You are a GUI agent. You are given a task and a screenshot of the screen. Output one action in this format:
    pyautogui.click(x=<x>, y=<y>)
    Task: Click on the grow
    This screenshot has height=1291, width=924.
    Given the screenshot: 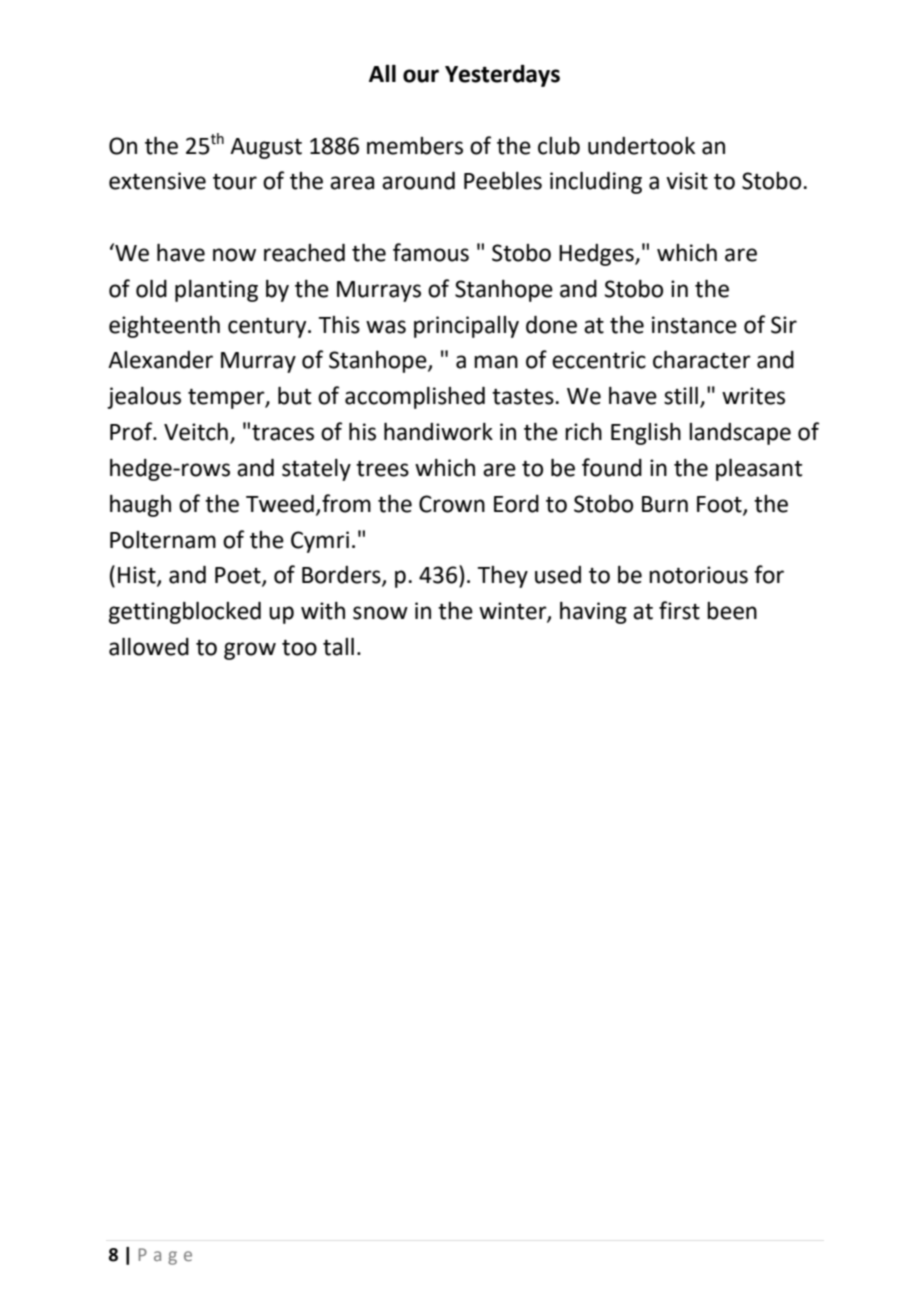 What is the action you would take?
    pyautogui.click(x=250, y=651)
